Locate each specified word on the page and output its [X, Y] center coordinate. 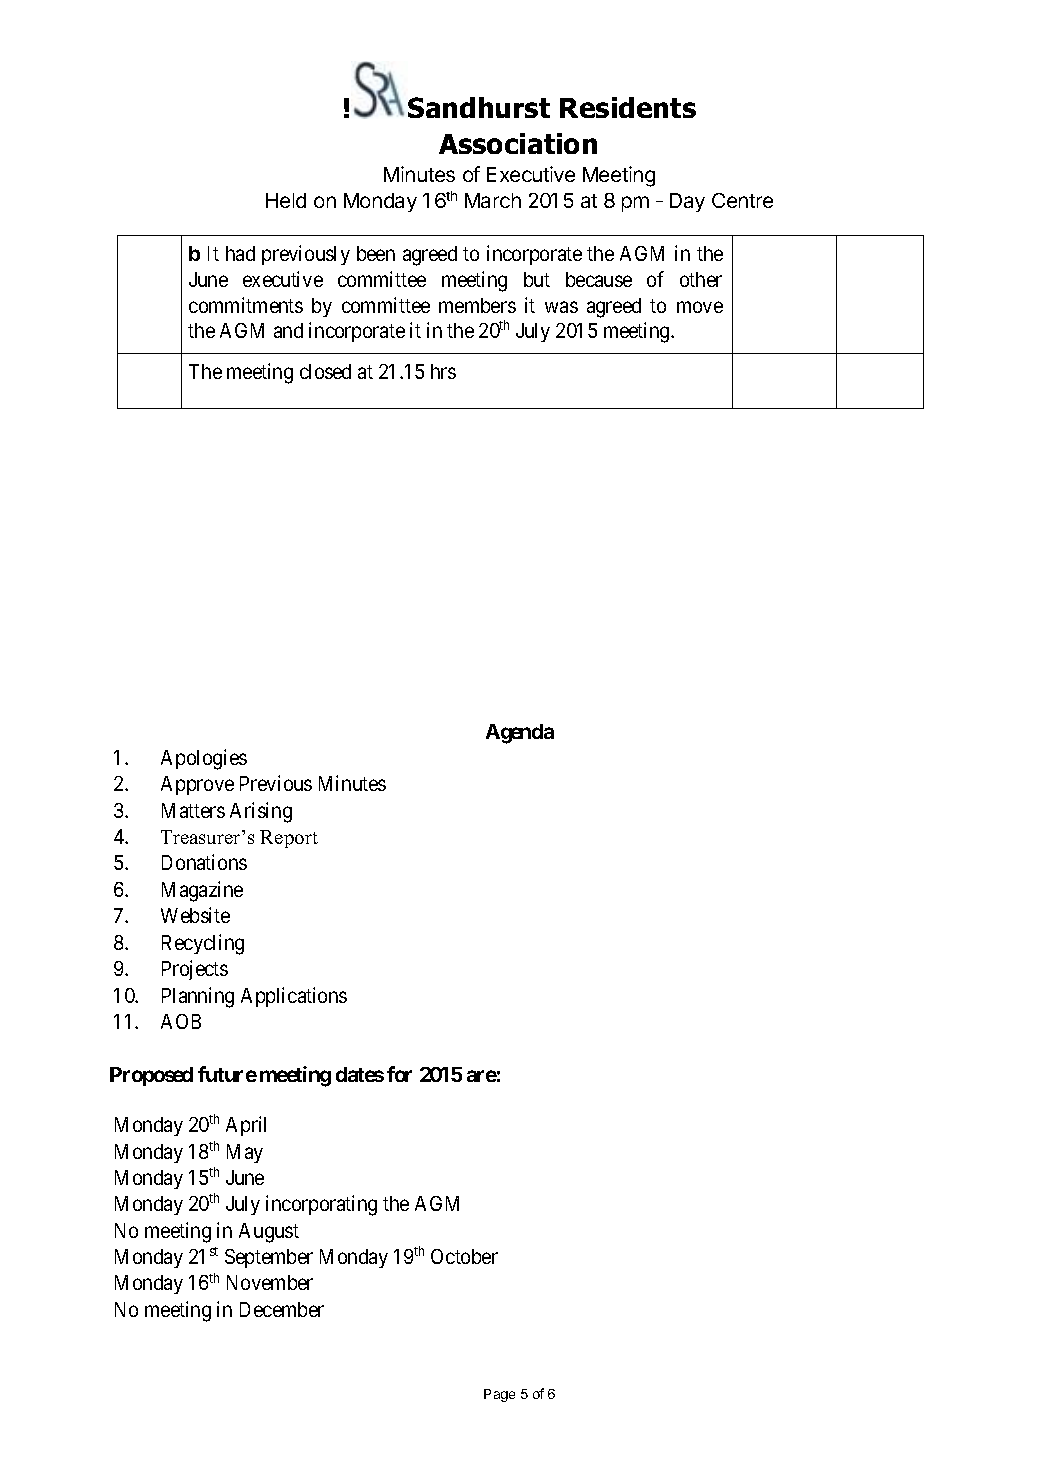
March [493, 200]
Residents [628, 107]
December [282, 1309]
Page [499, 1395]
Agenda [520, 734]
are [482, 1076]
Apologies [204, 759]
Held [286, 200]
